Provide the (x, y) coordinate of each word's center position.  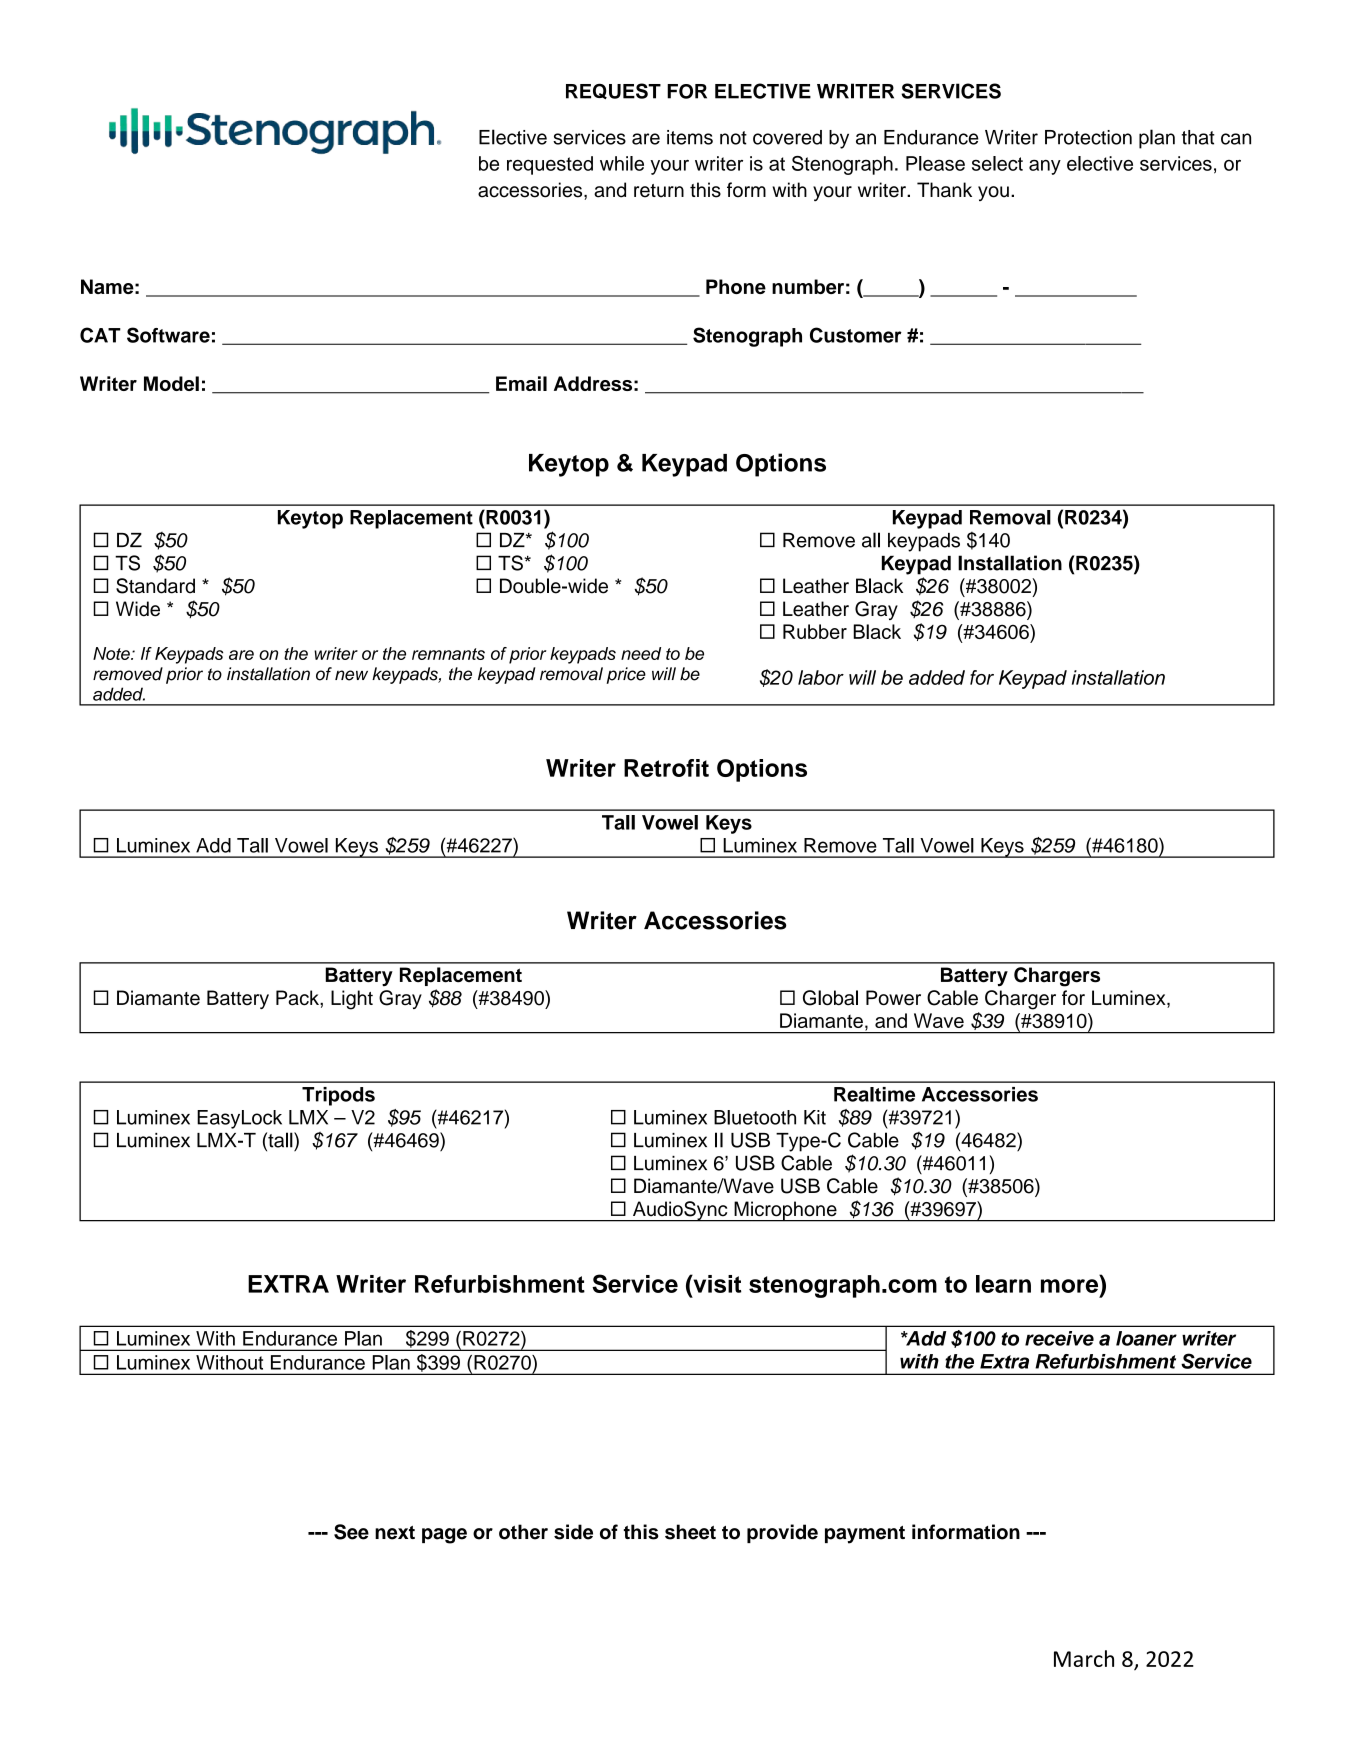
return (659, 191)
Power (893, 998)
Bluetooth (755, 1117)
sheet (690, 1532)
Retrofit (666, 768)
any (1045, 167)
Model (171, 383)
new (351, 675)
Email (521, 383)
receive (1059, 1338)
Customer (856, 335)
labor (821, 677)
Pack (298, 998)
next (395, 1533)
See (351, 1532)
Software (168, 335)
